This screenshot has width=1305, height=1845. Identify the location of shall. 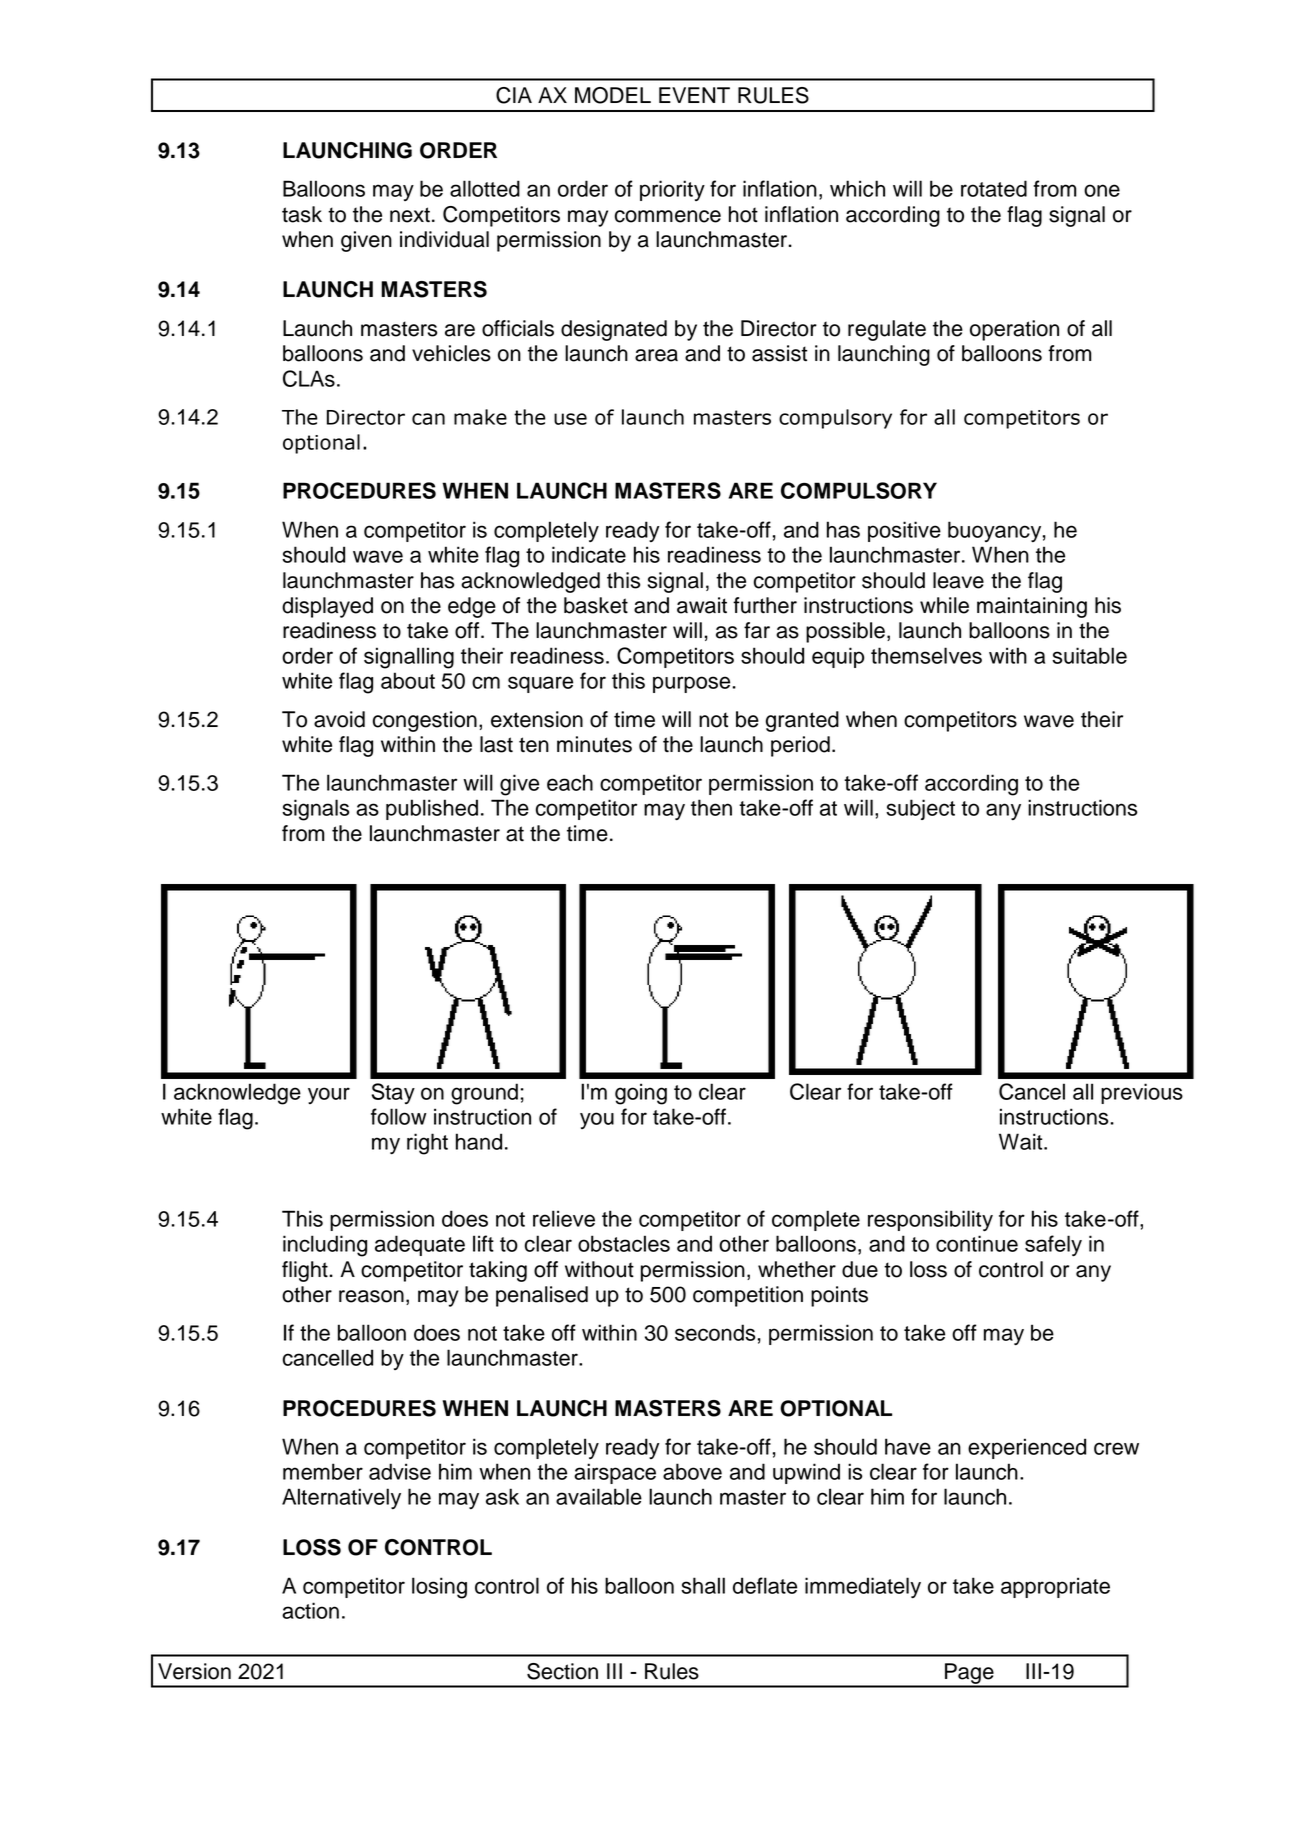
(703, 1585).
